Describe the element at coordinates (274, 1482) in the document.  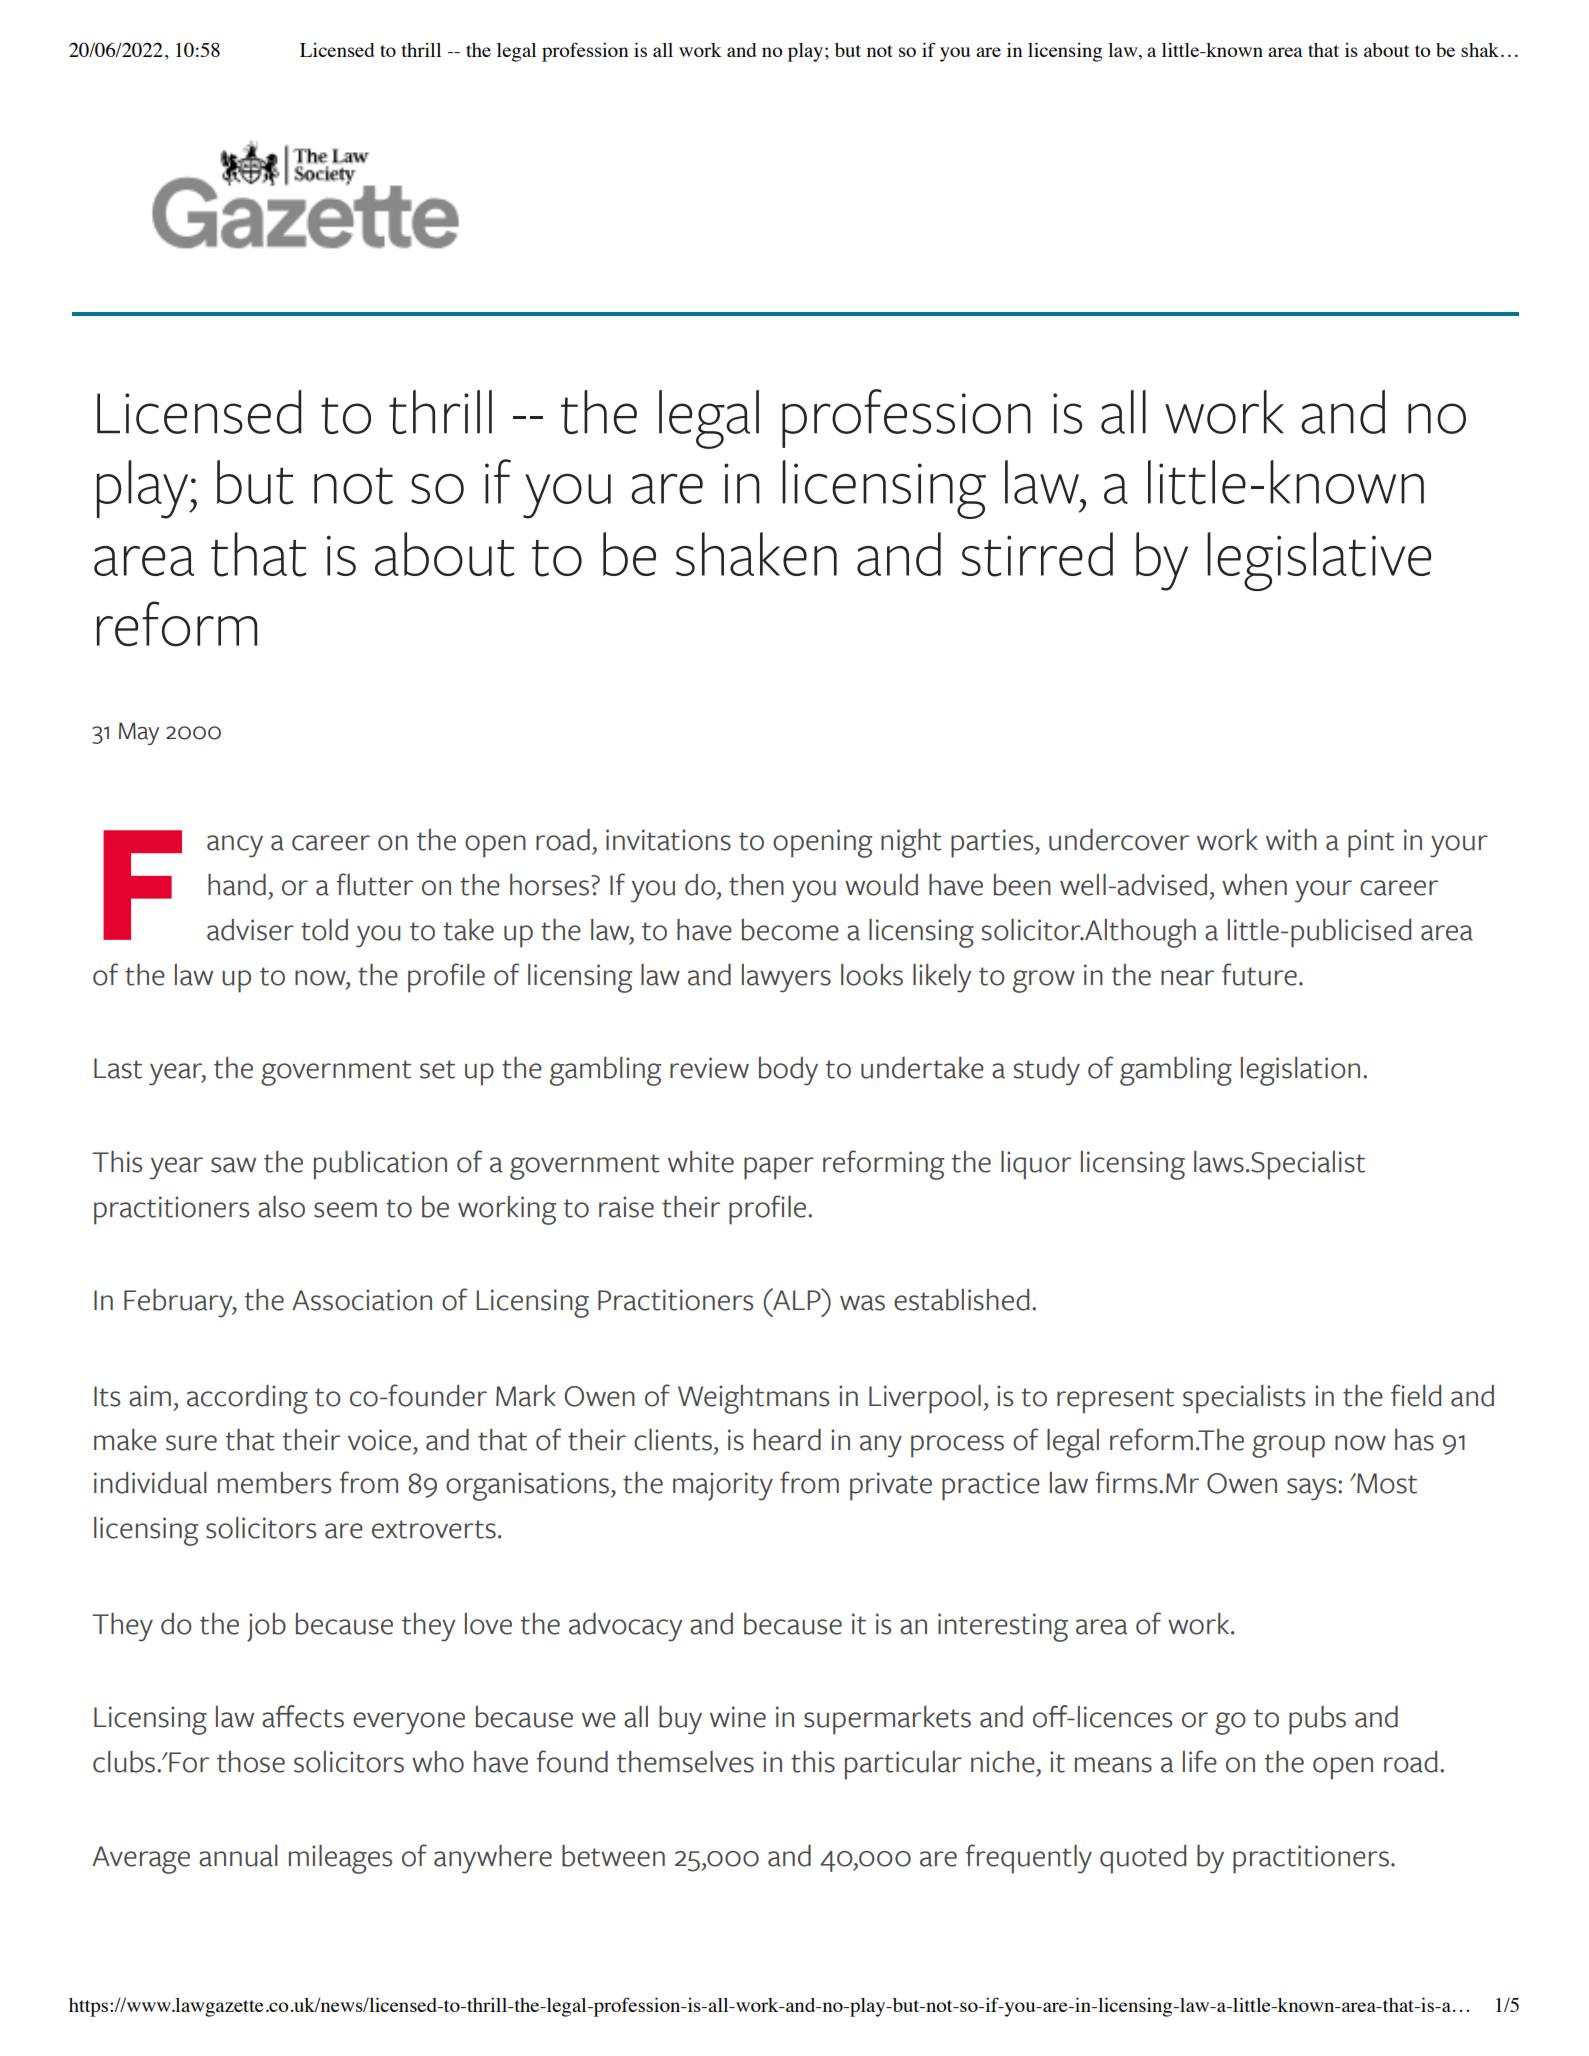
I see `members` at that location.
